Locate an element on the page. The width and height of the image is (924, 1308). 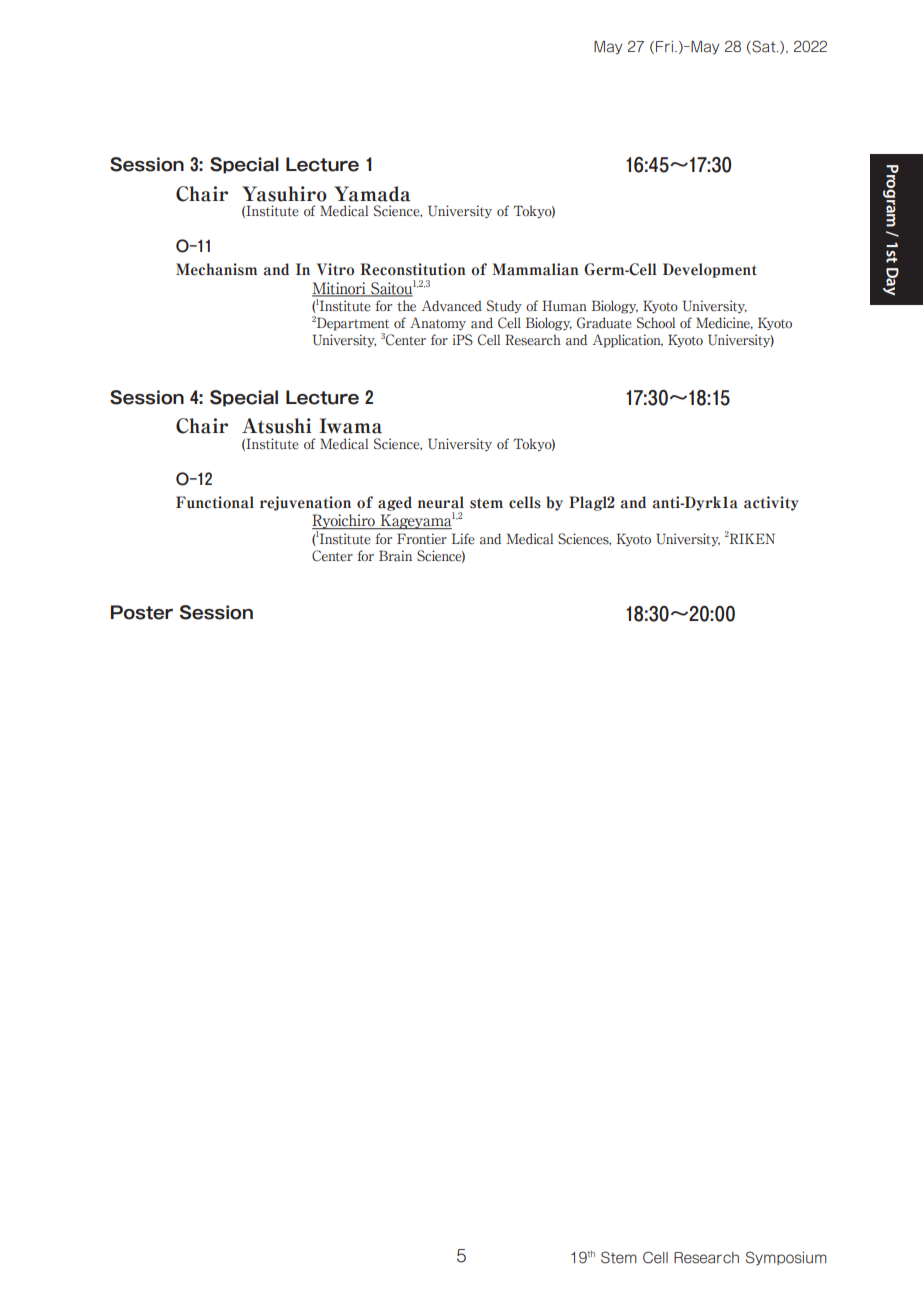
Symposium is located at coordinates (786, 1258).
